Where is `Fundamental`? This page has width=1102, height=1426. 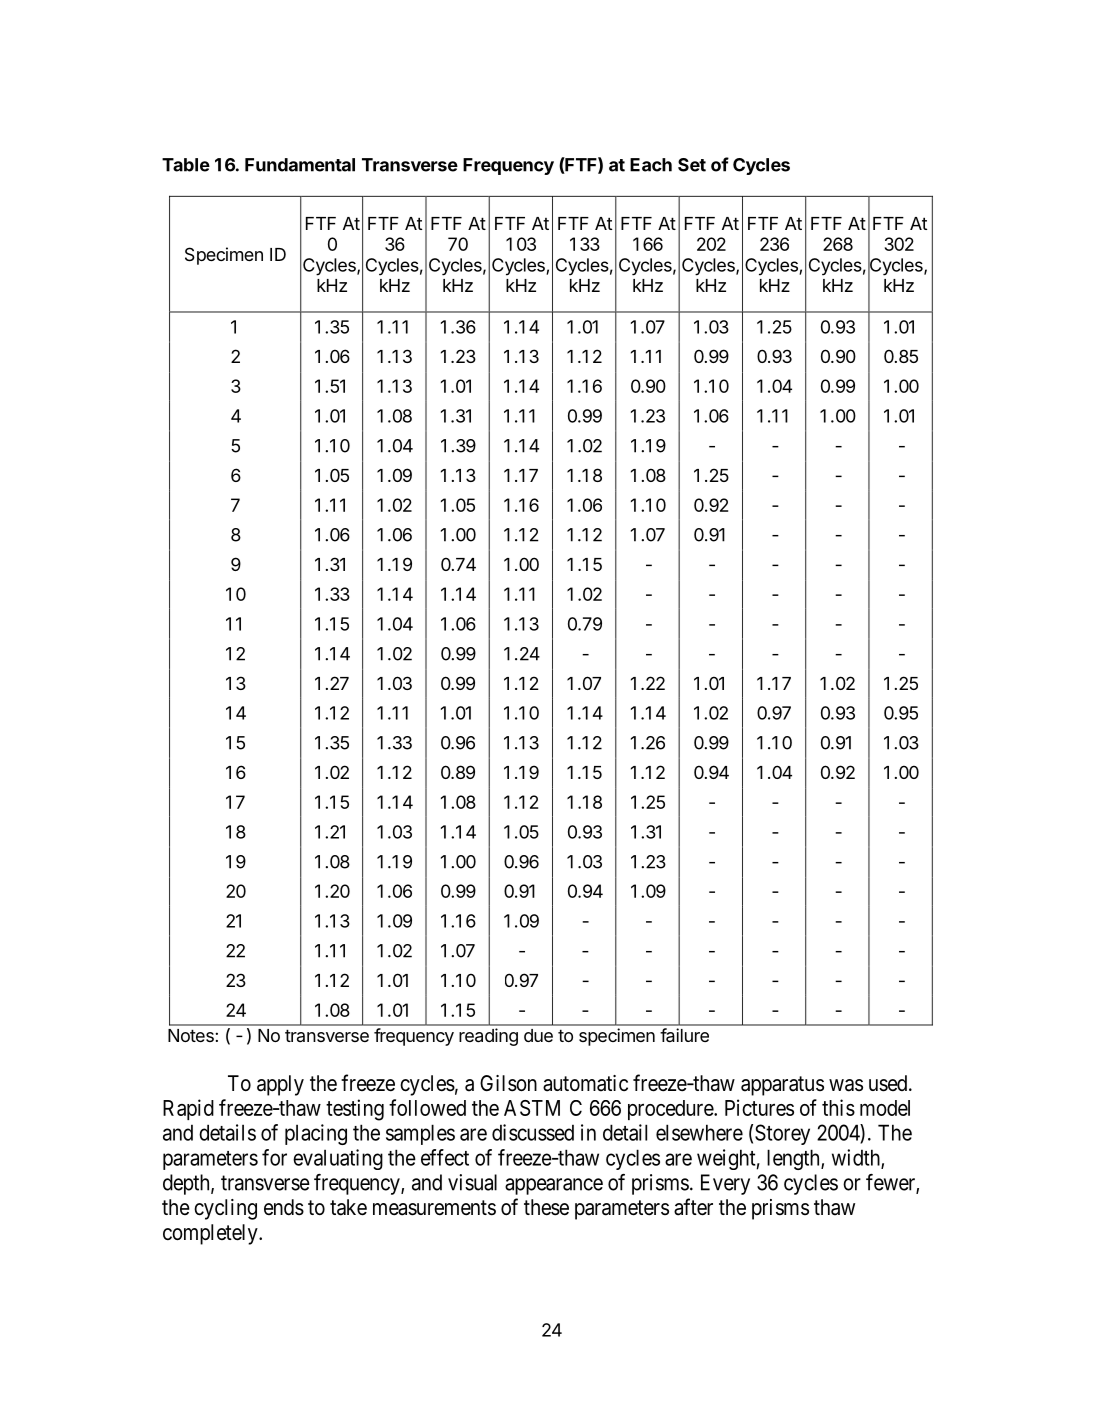
Fundamental is located at coordinates (300, 165).
